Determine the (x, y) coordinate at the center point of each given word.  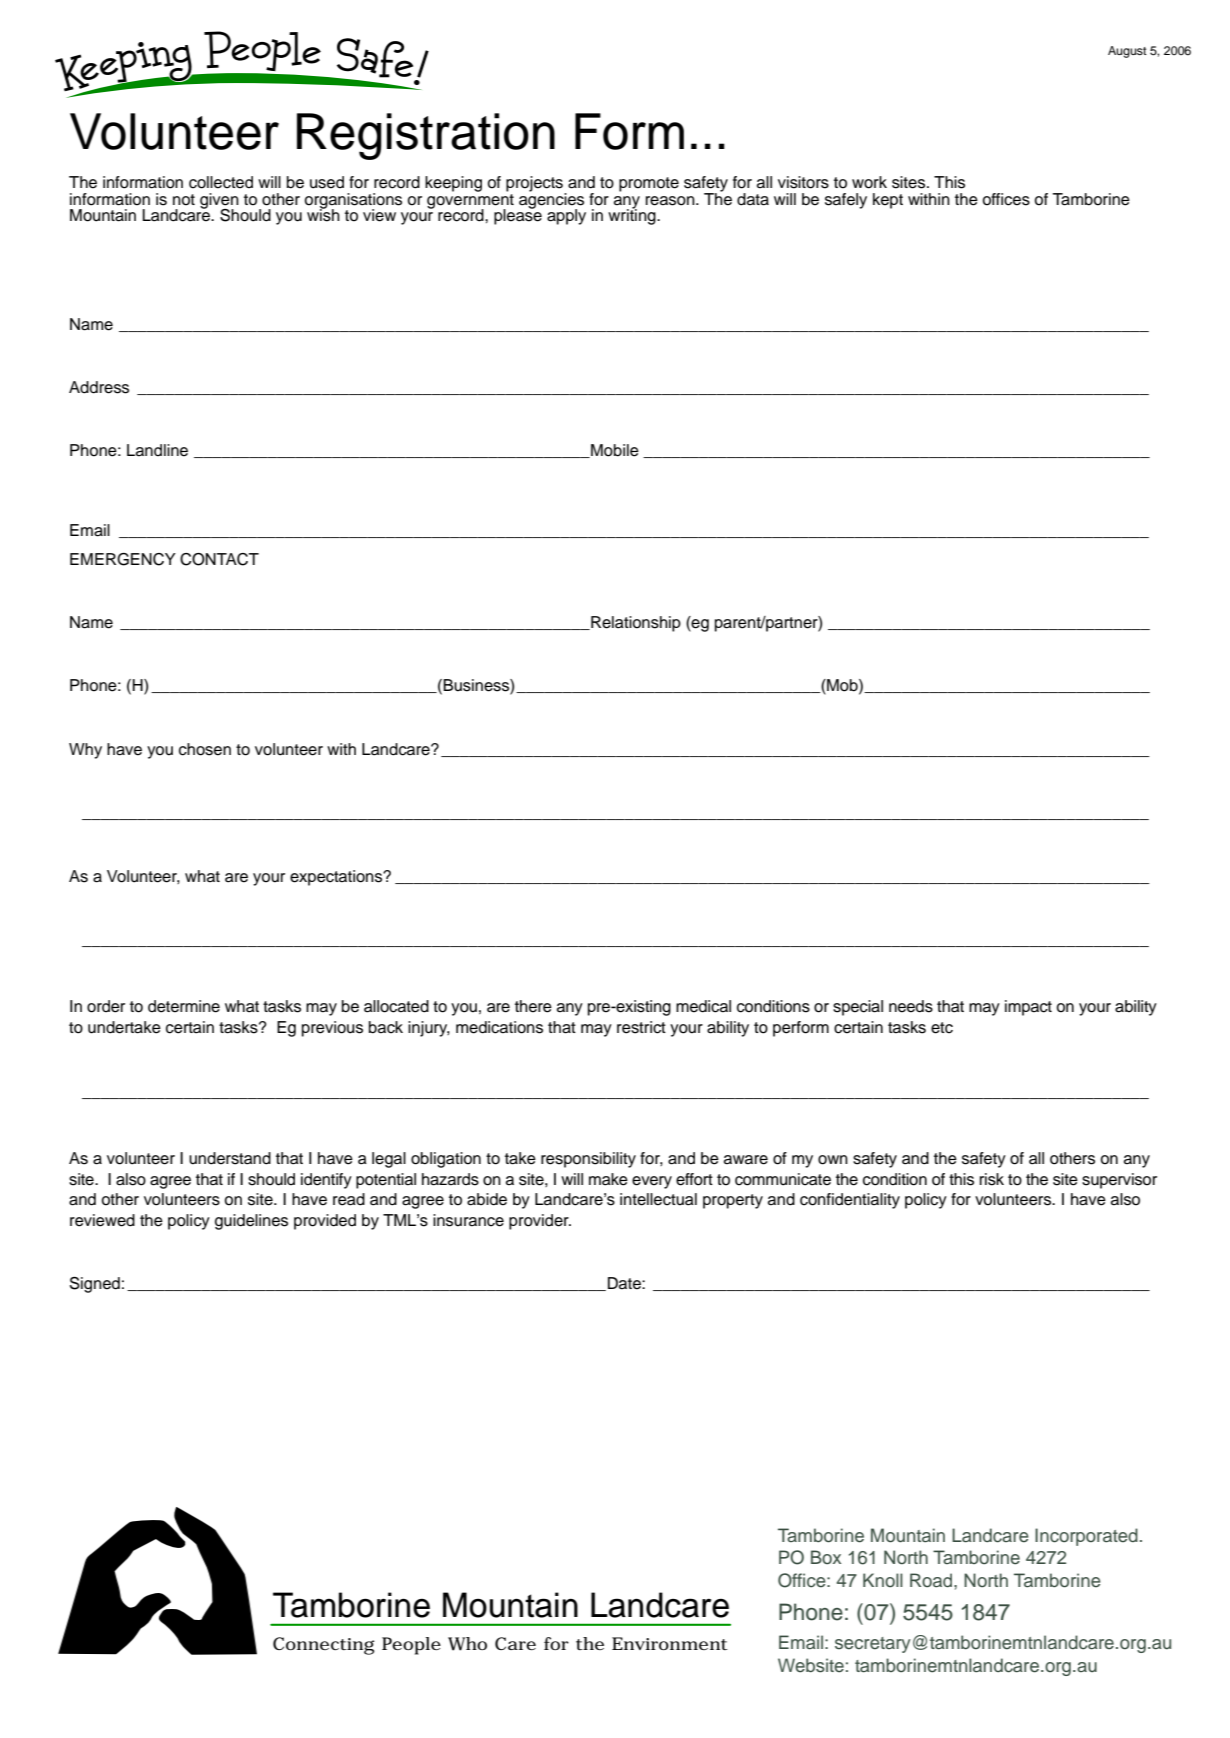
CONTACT (219, 559)
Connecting (324, 1646)
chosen (205, 749)
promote (649, 184)
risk (992, 1179)
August (1127, 52)
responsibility (588, 1160)
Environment (670, 1643)
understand (230, 1158)
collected (221, 182)
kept (888, 201)
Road (932, 1580)
